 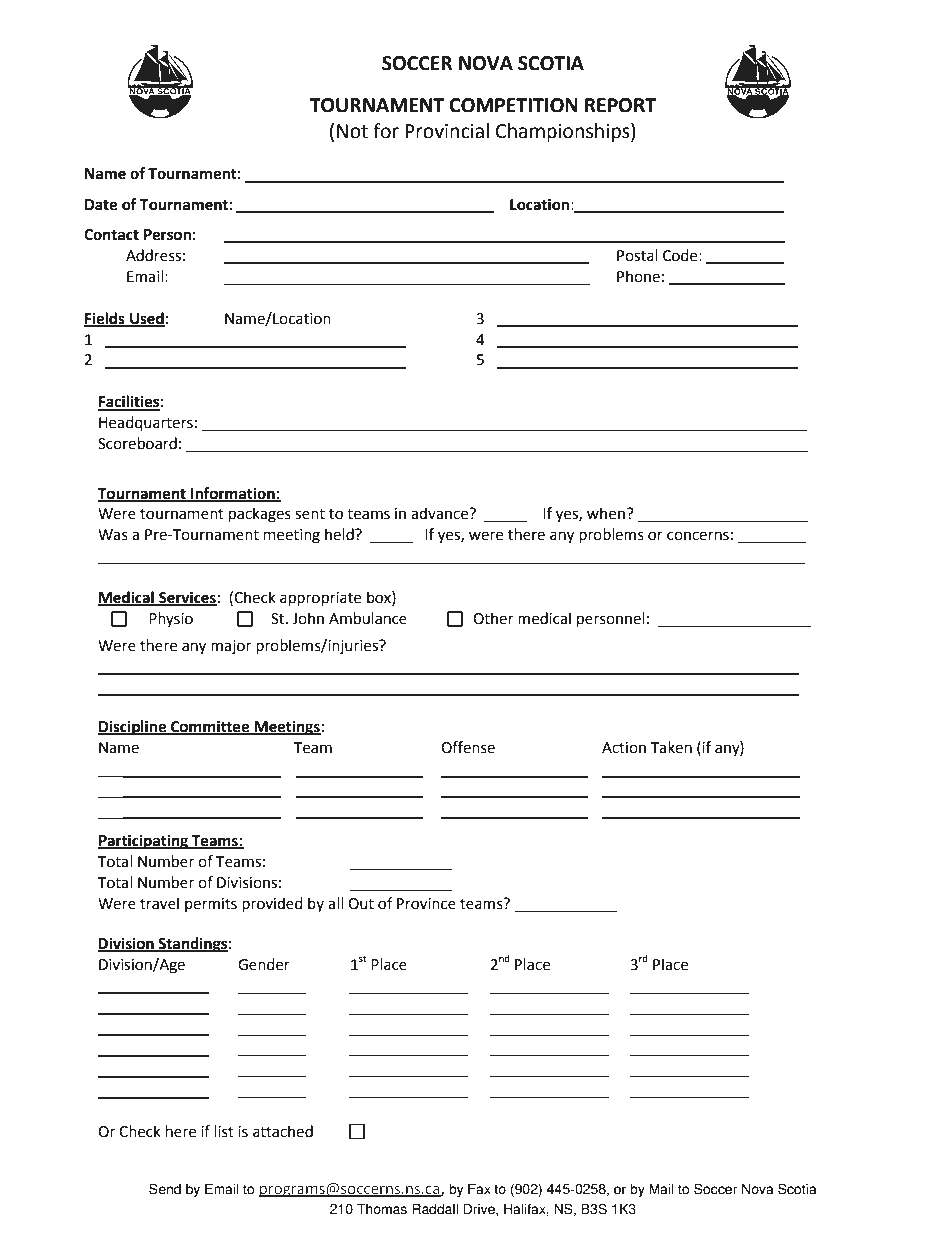 I want to click on Ambulance, so click(x=368, y=618).
